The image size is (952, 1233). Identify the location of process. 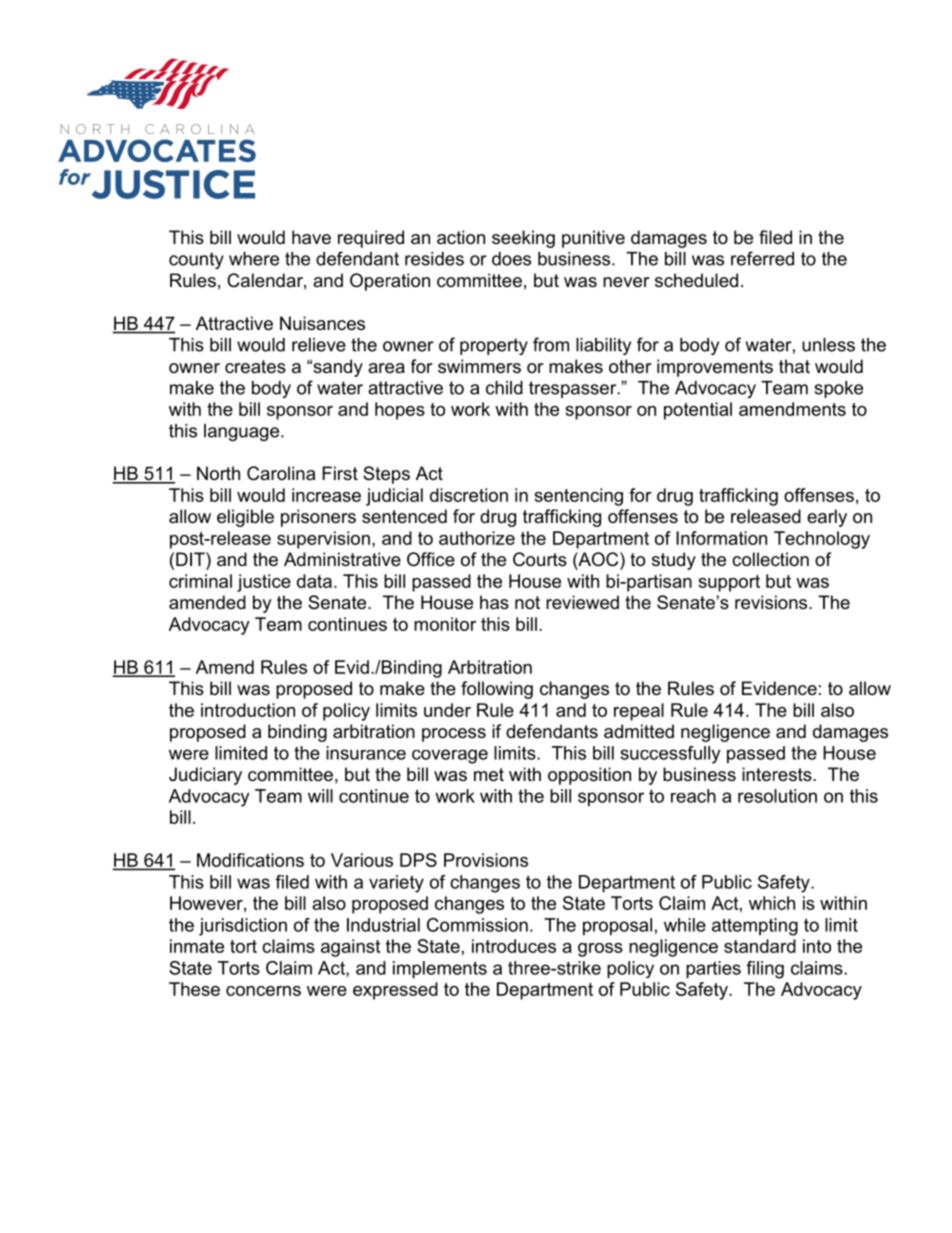
(454, 735).
